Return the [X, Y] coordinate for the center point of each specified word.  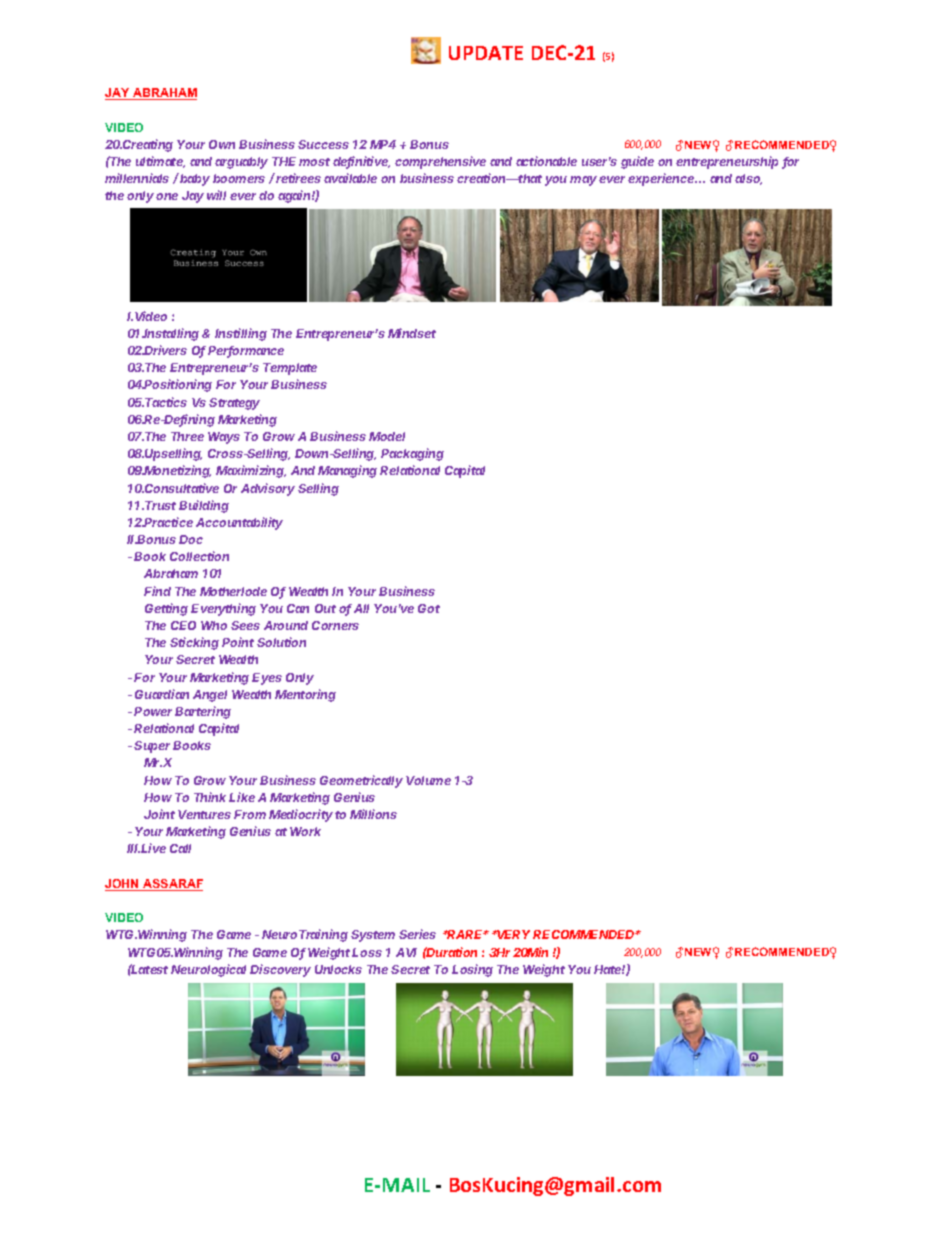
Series [417, 934]
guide [637, 162]
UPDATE [486, 53]
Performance [246, 352]
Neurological [211, 970]
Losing [472, 970]
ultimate [160, 162]
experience [662, 179]
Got [429, 608]
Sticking [194, 643]
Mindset [412, 333]
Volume [428, 780]
